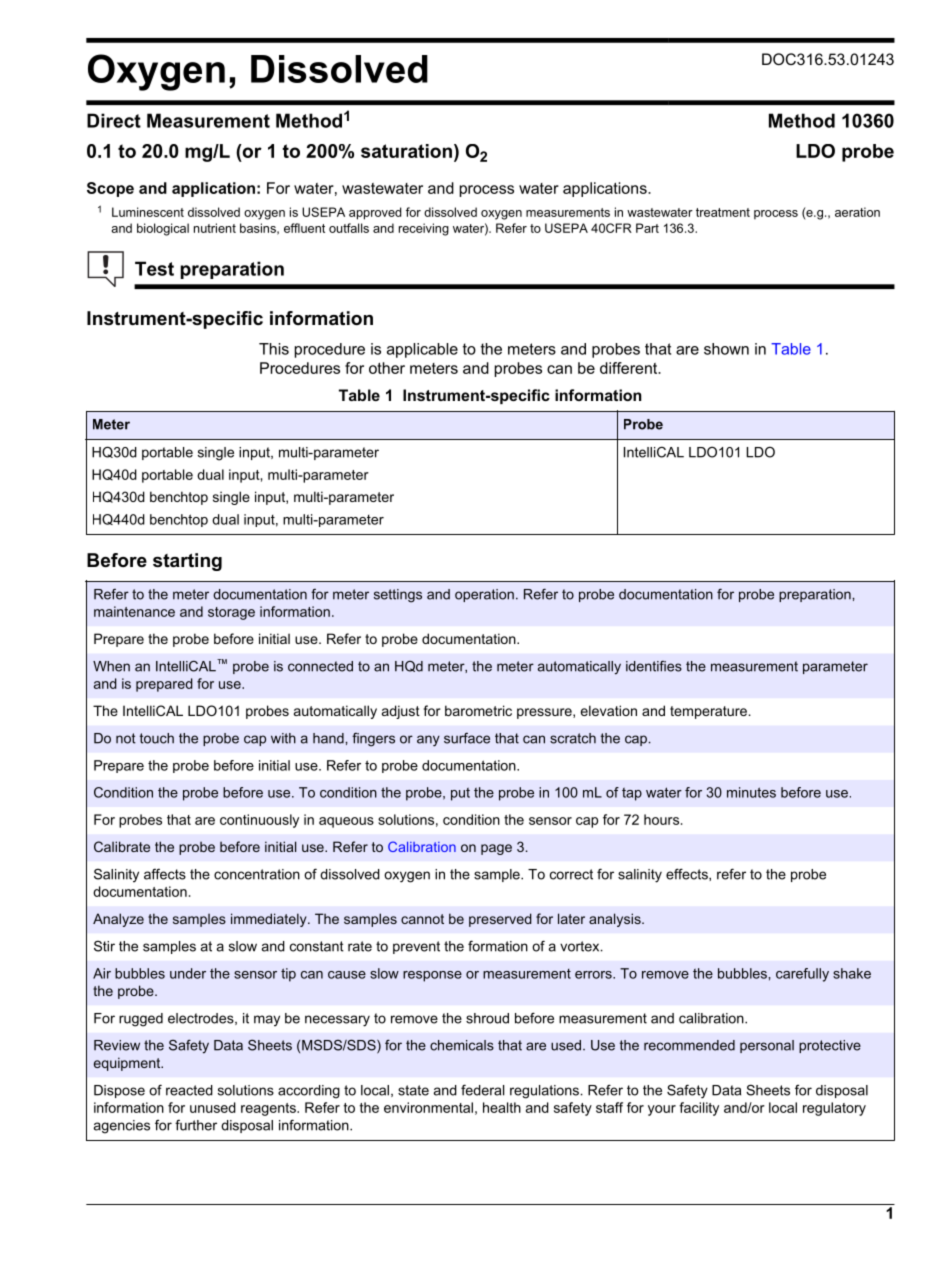 This screenshot has height=1267, width=952. I want to click on reacted, so click(189, 1090).
